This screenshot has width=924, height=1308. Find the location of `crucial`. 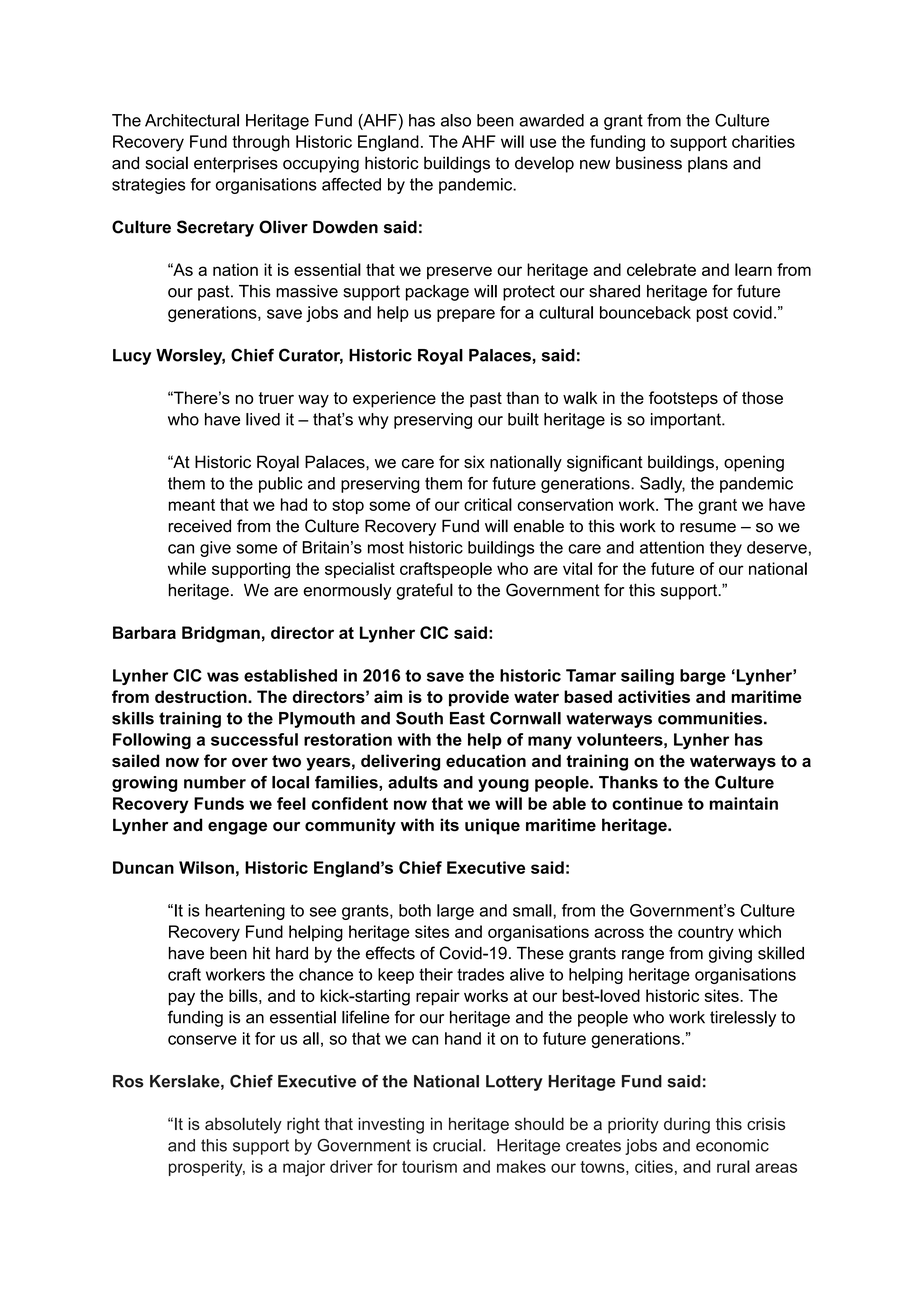

crucial is located at coordinates (457, 1145).
